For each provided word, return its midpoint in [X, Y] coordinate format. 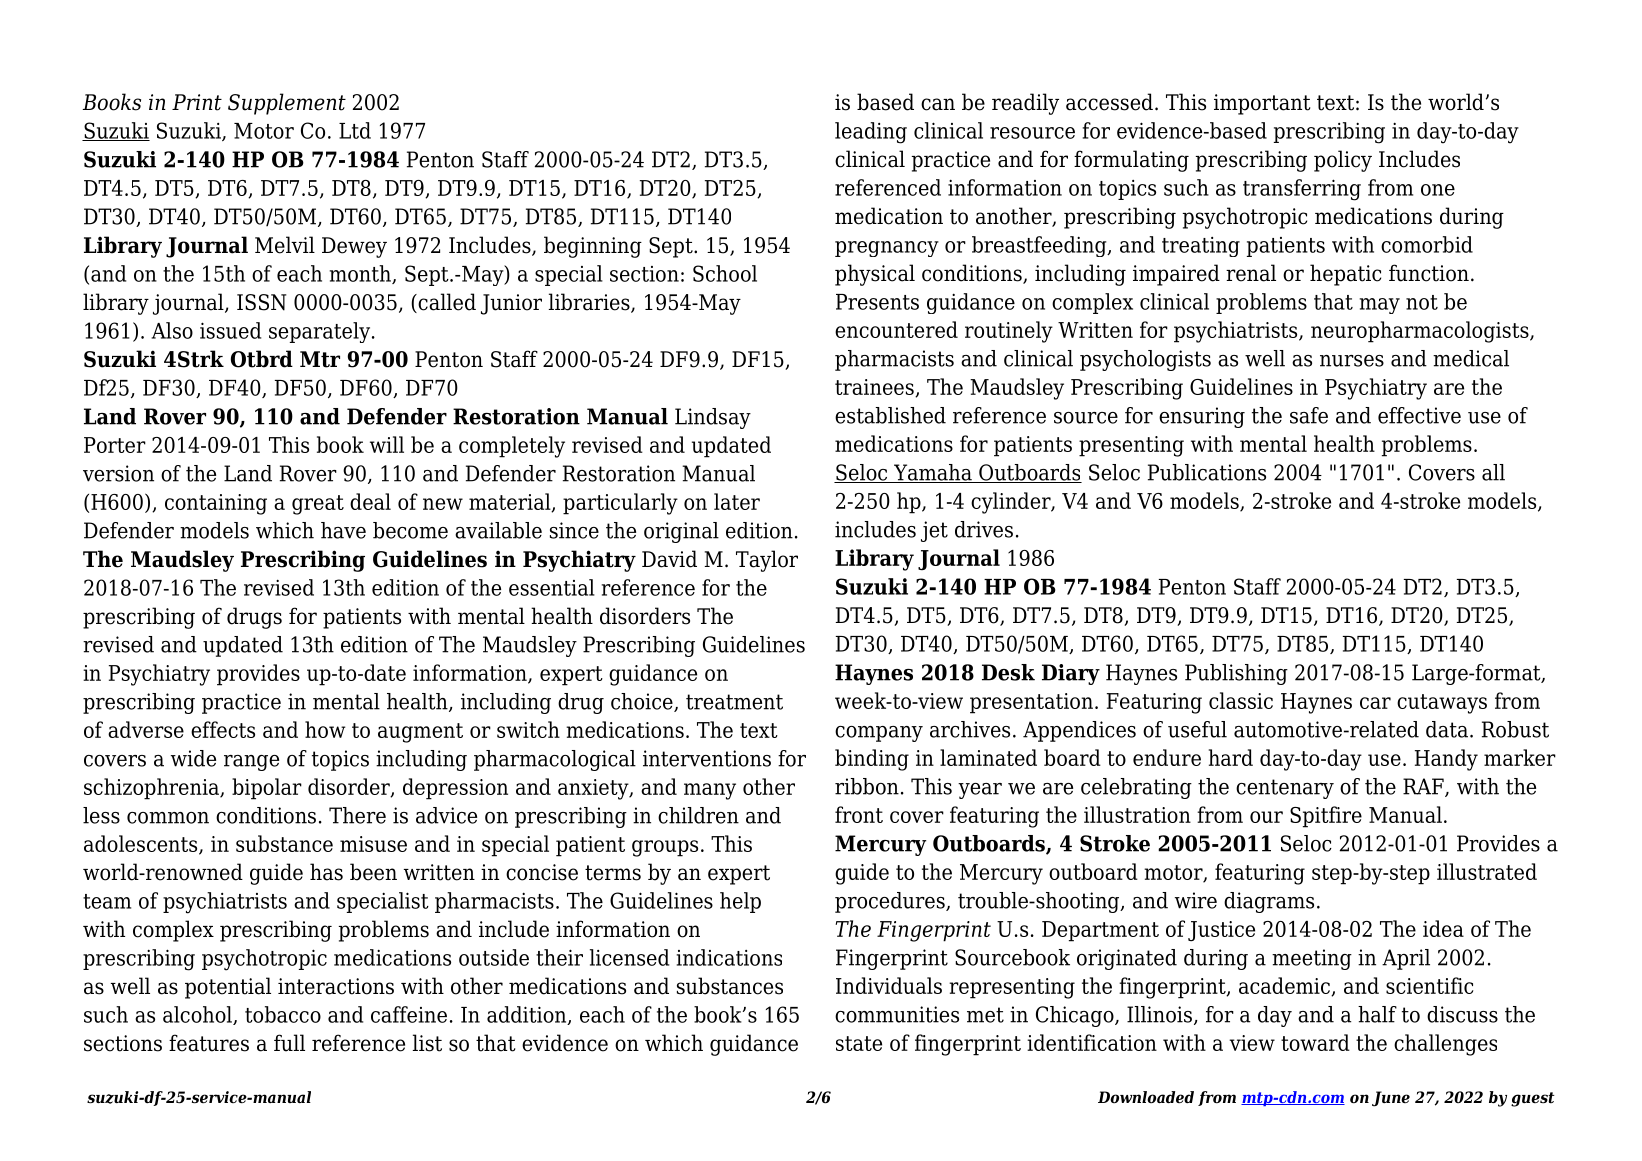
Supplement [287, 104]
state [859, 1043]
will [387, 444]
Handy [1446, 760]
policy [1343, 161]
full [289, 1043]
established [890, 415]
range [251, 763]
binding [872, 760]
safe [1309, 415]
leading [871, 133]
